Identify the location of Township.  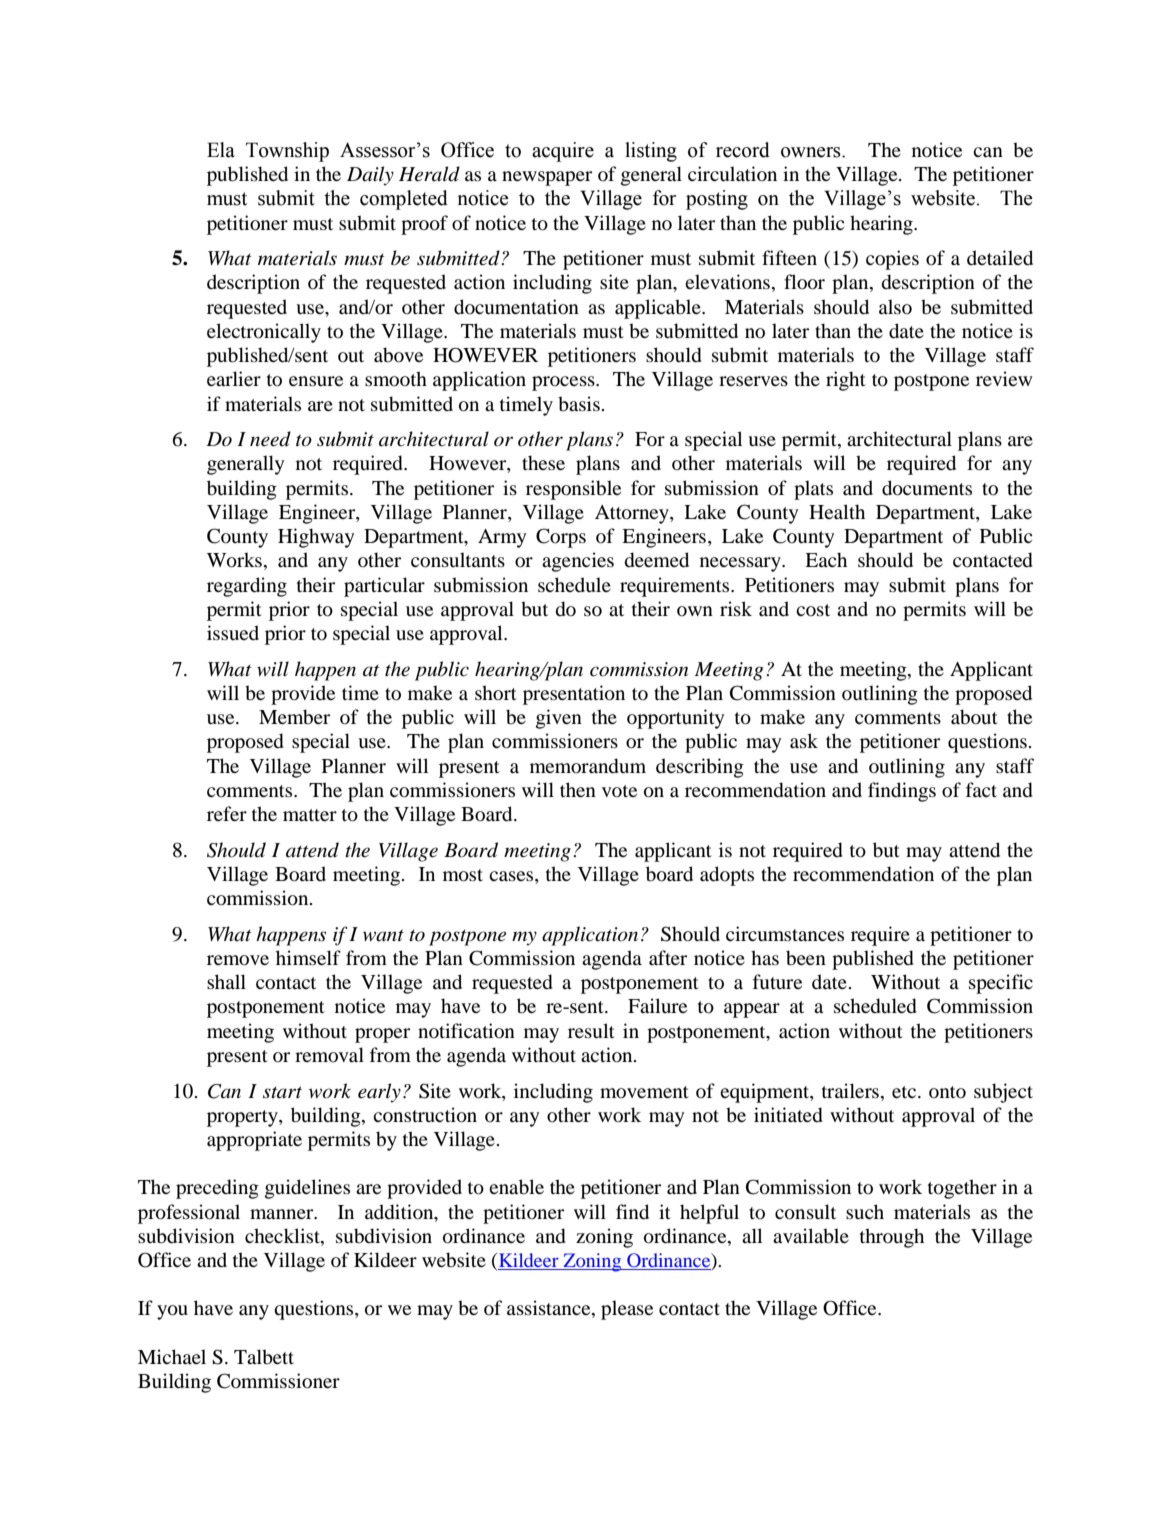
(287, 152).
